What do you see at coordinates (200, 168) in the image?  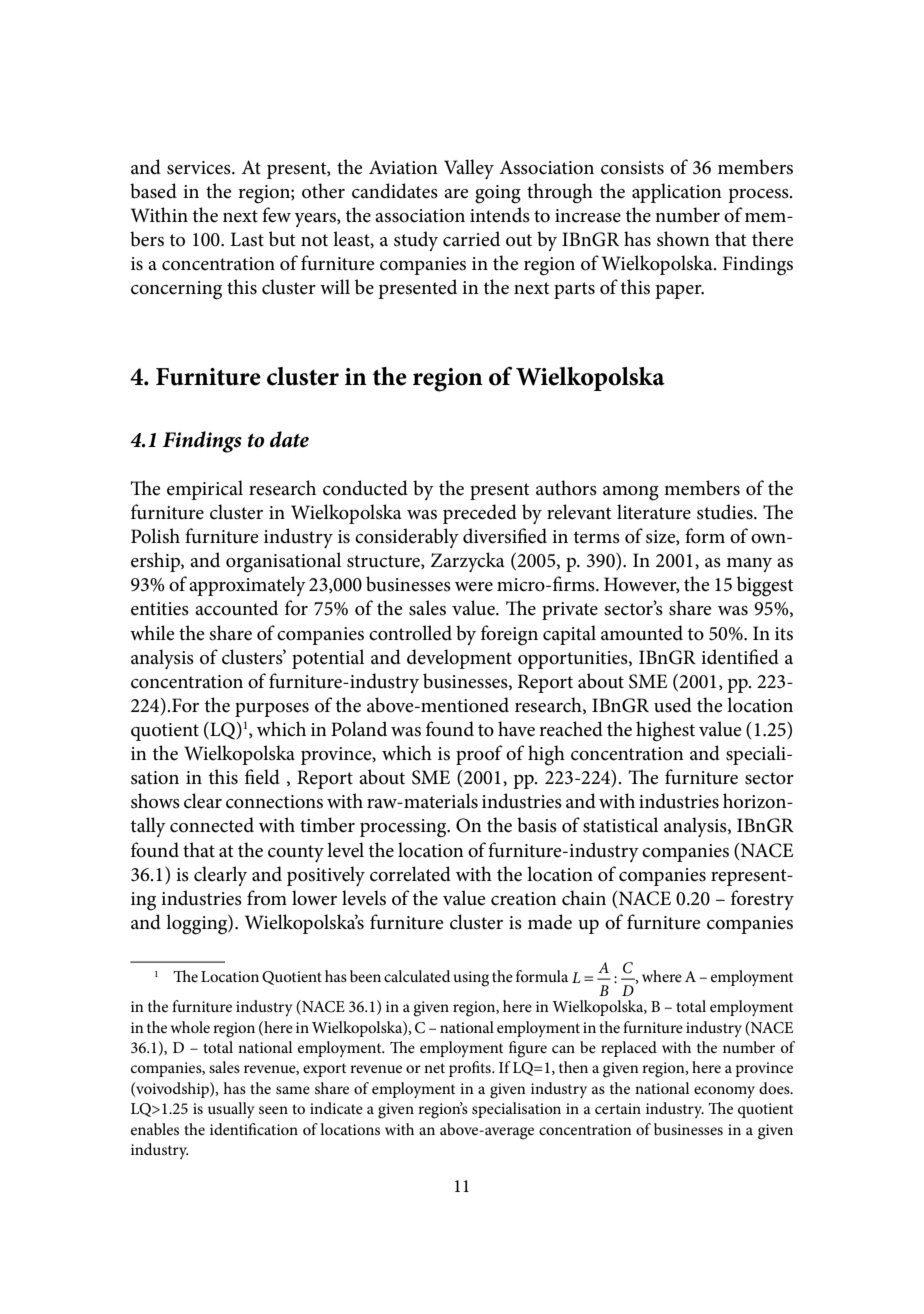 I see `services` at bounding box center [200, 168].
